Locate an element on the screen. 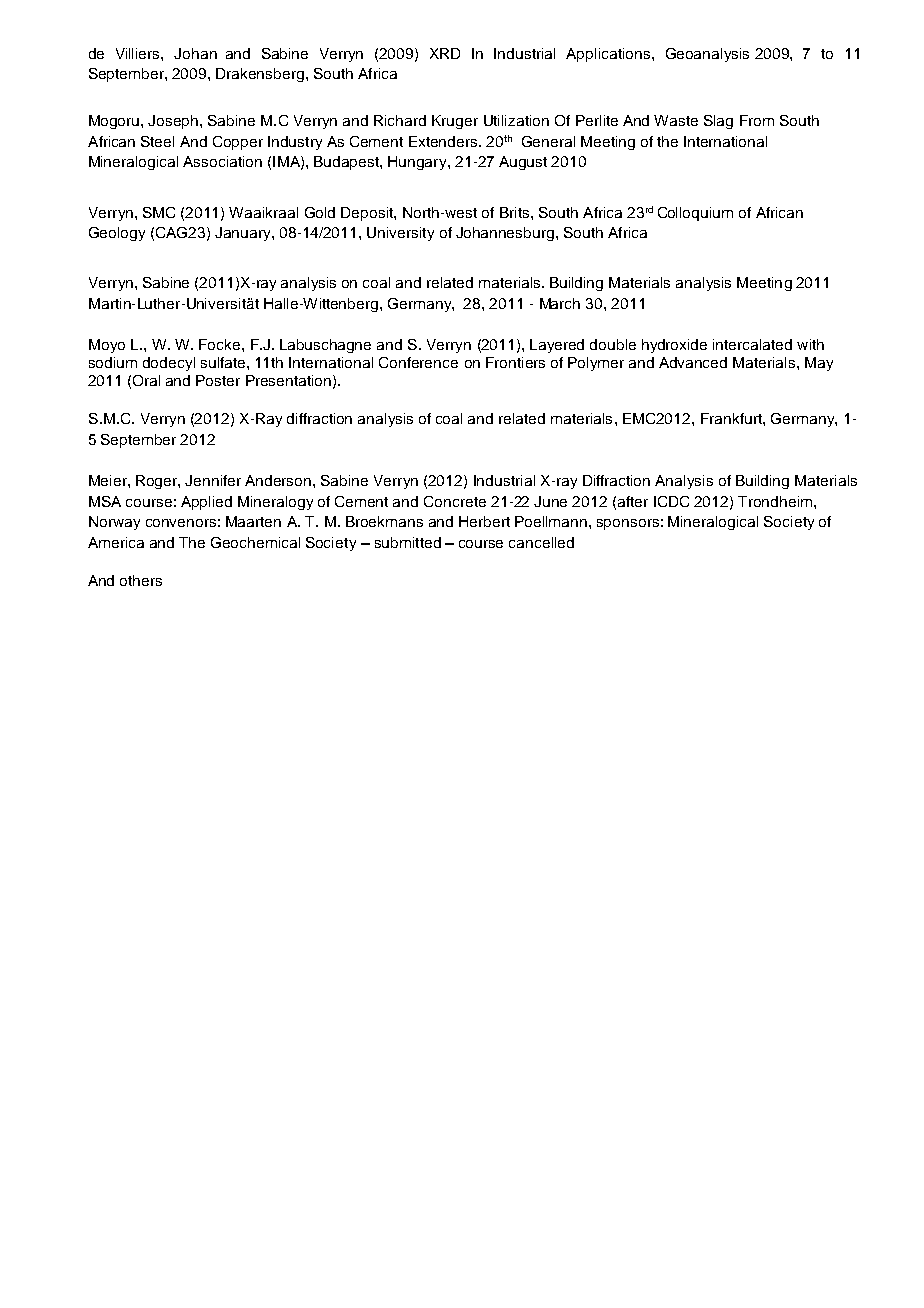  Brits is located at coordinates (516, 212).
